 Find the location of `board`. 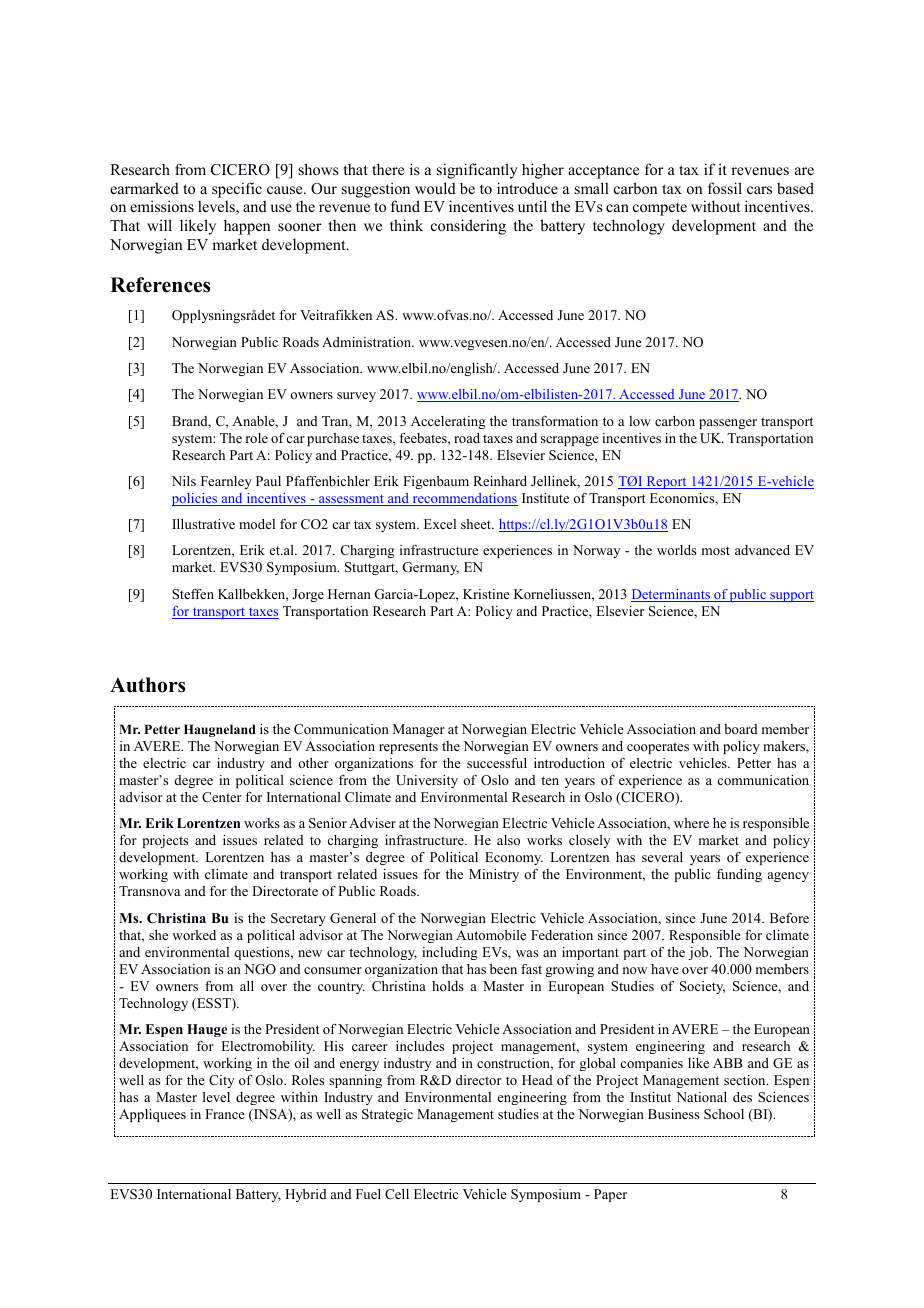

board is located at coordinates (741, 729).
